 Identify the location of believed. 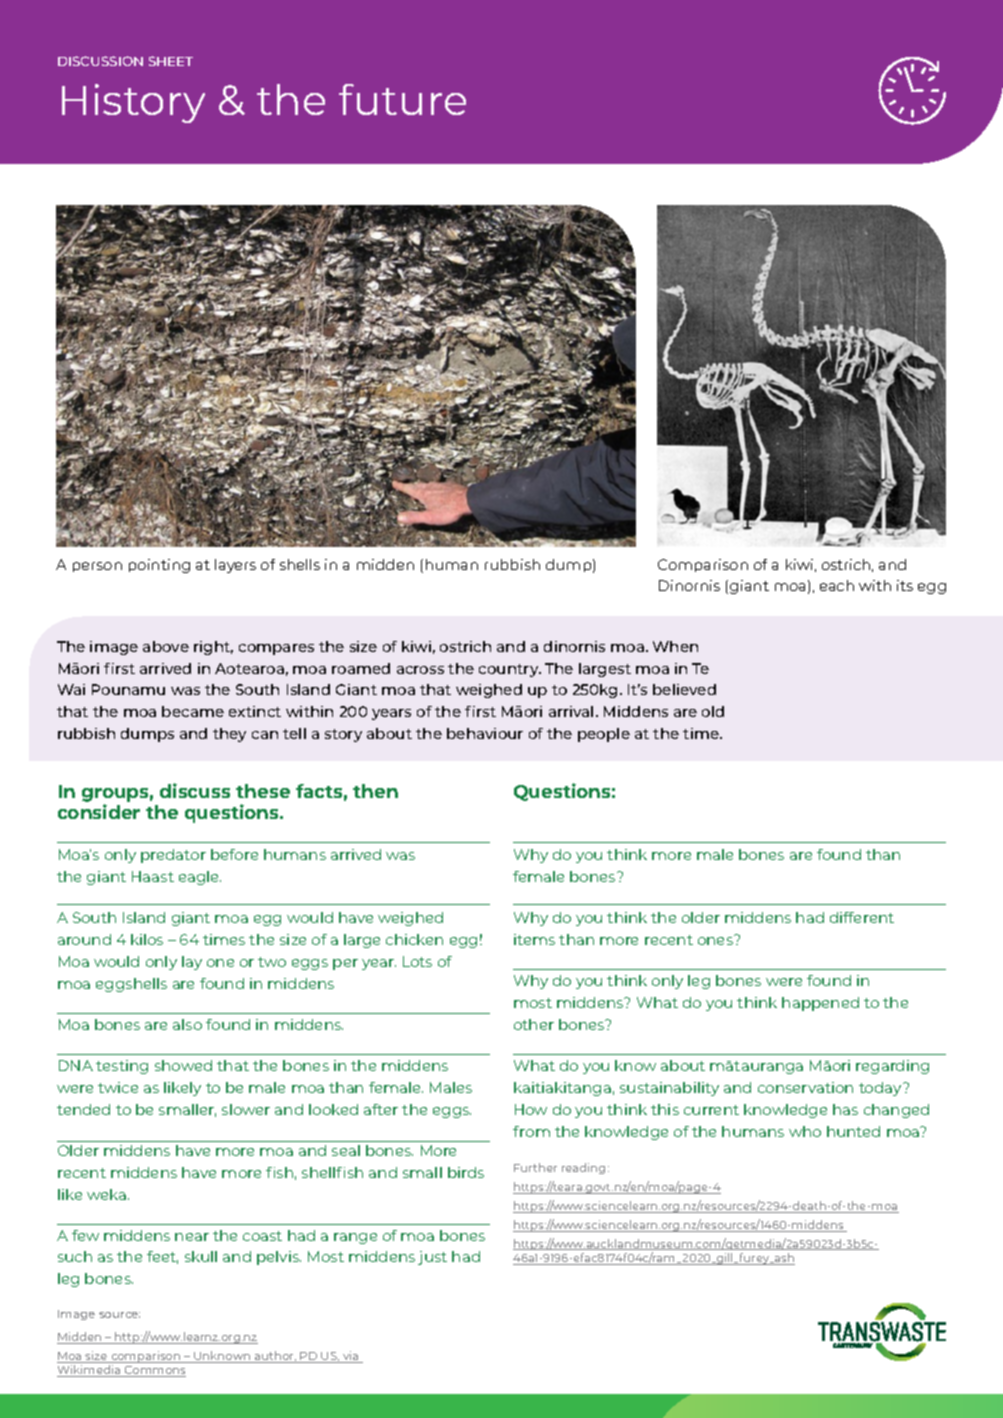
(684, 689).
